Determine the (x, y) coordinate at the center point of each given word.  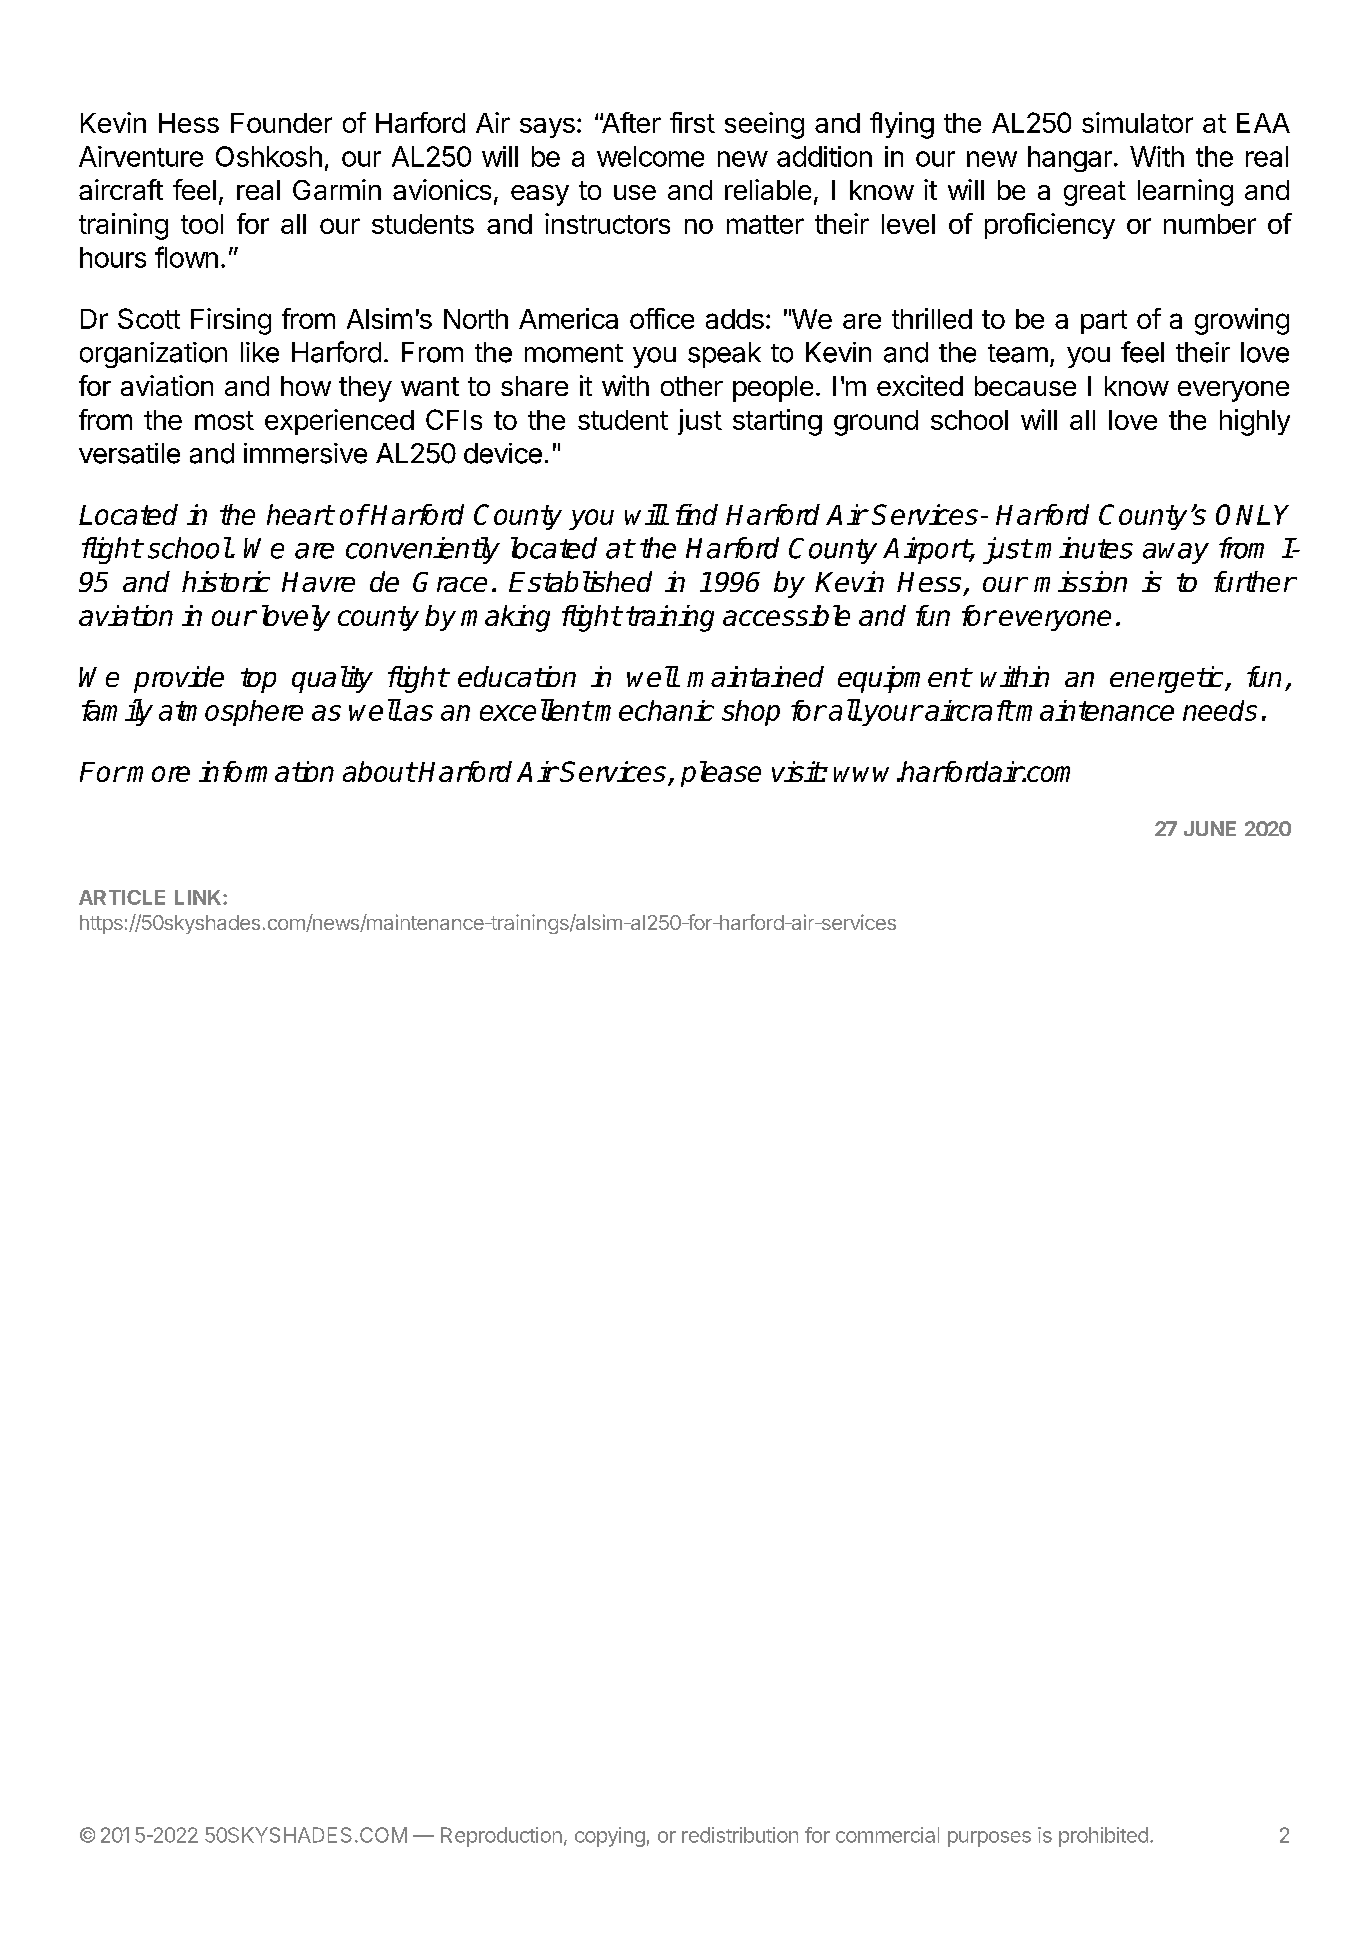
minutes (1084, 548)
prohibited (1103, 1837)
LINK (199, 897)
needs (1220, 710)
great (1095, 193)
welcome (650, 156)
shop (751, 713)
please (721, 774)
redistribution (740, 1835)
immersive (305, 453)
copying (610, 1837)
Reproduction (501, 1837)
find (697, 514)
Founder (281, 123)
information (266, 771)
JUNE (1210, 828)
